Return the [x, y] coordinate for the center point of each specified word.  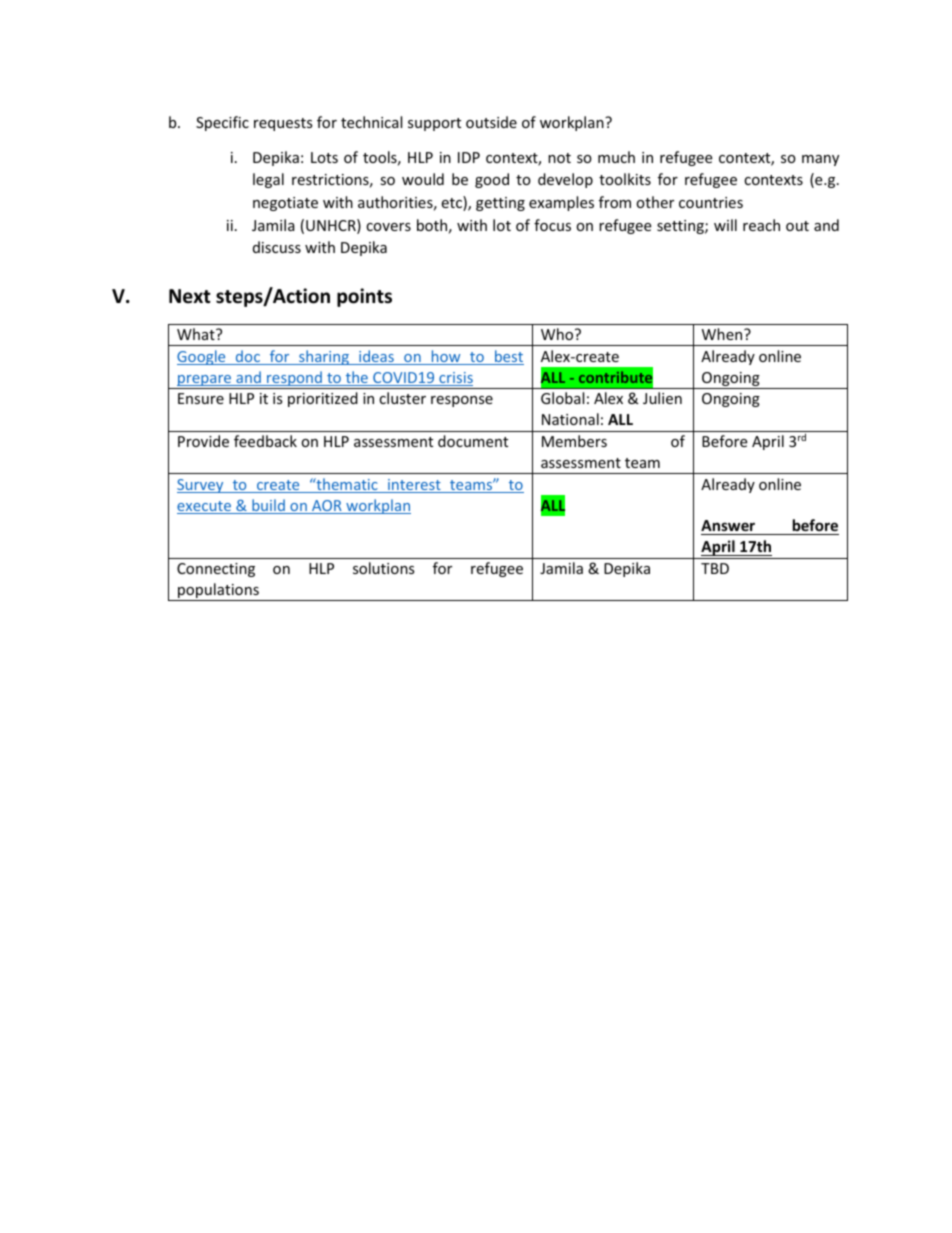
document [473, 441]
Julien [662, 398]
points [364, 297]
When [723, 334]
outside [491, 122]
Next [190, 296]
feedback [265, 441]
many [820, 160]
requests [283, 124]
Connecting [216, 570]
